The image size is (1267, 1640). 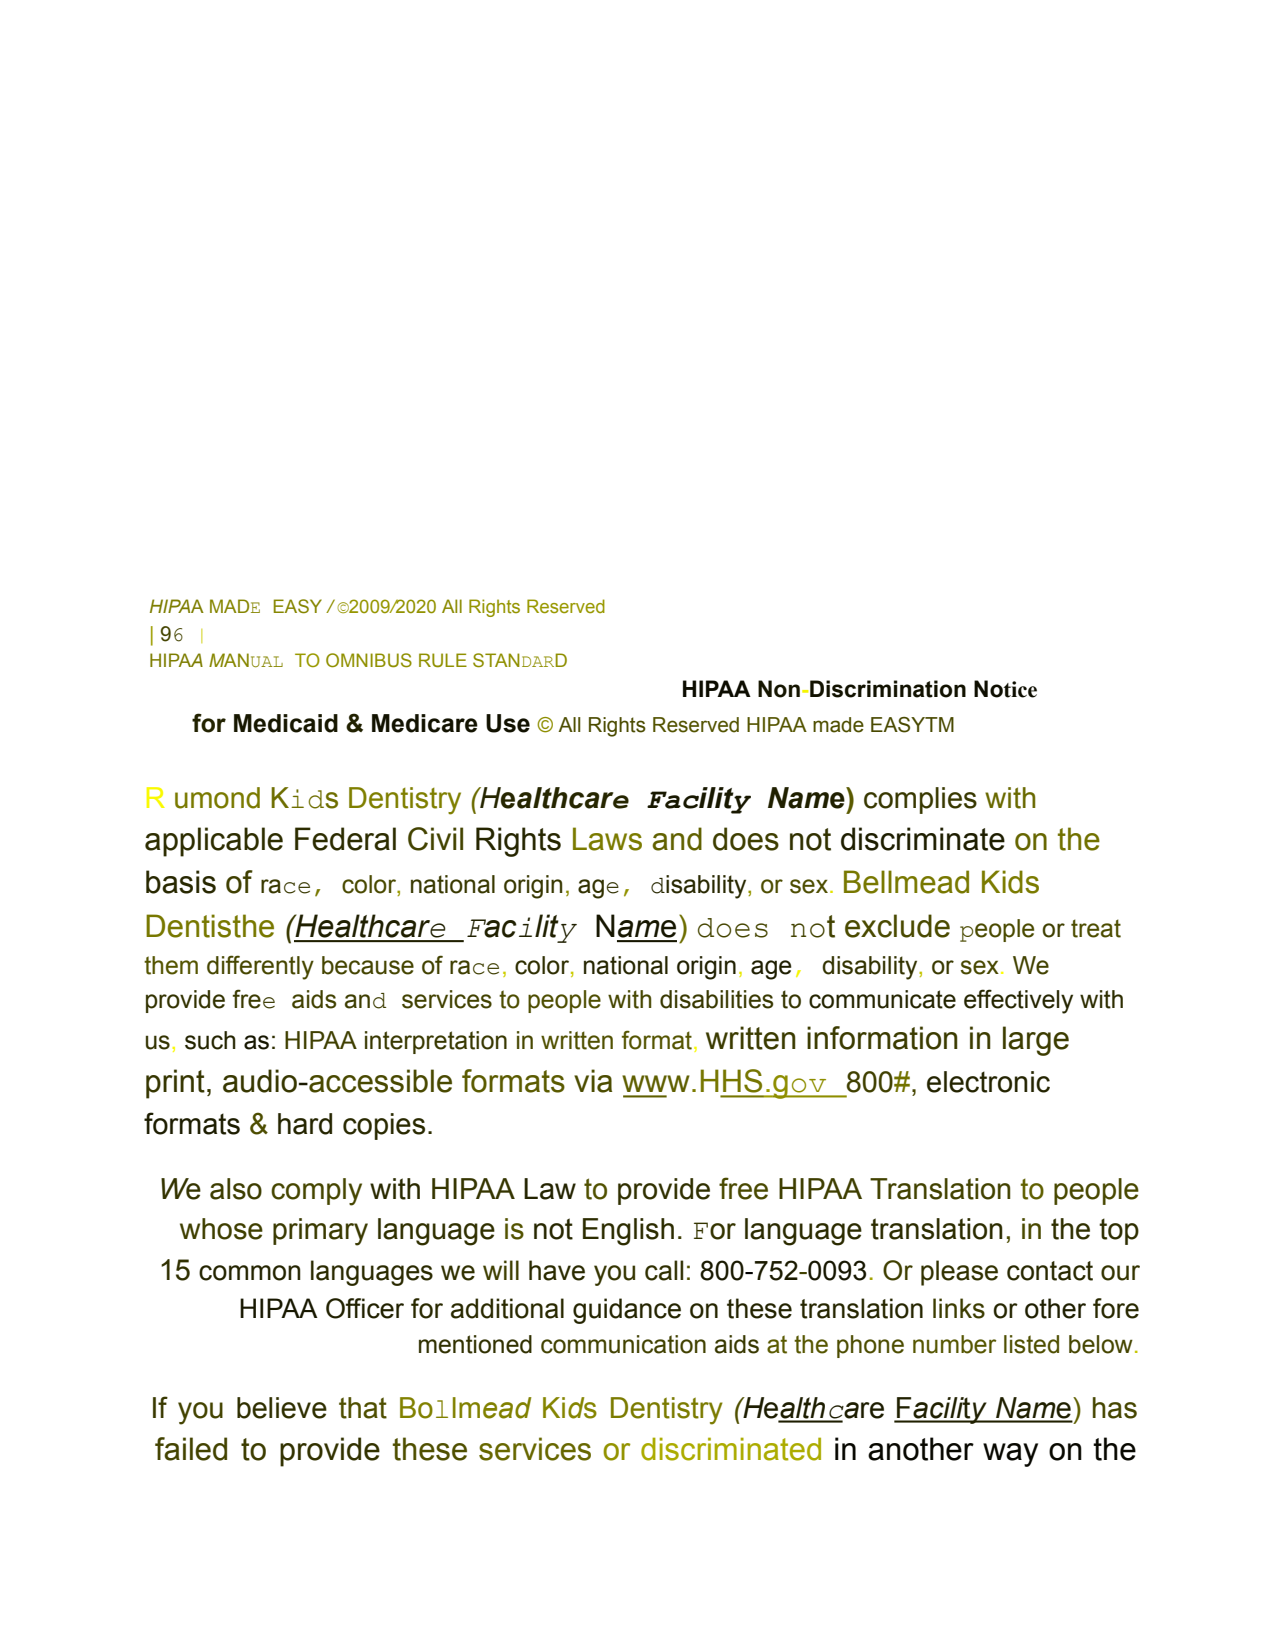 What do you see at coordinates (1119, 1231) in the image?
I see `top` at bounding box center [1119, 1231].
